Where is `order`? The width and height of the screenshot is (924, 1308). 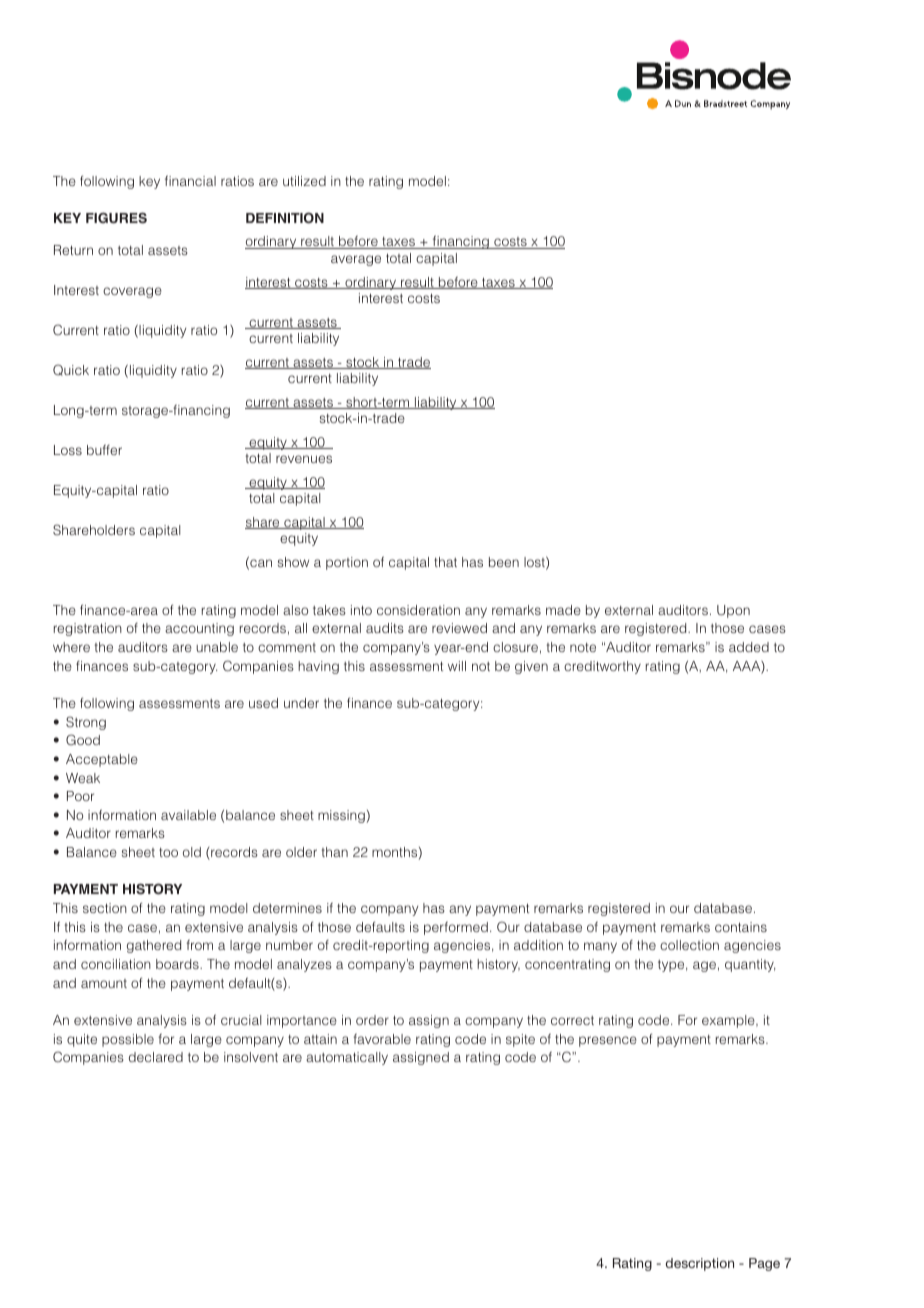
order is located at coordinates (372, 1020).
